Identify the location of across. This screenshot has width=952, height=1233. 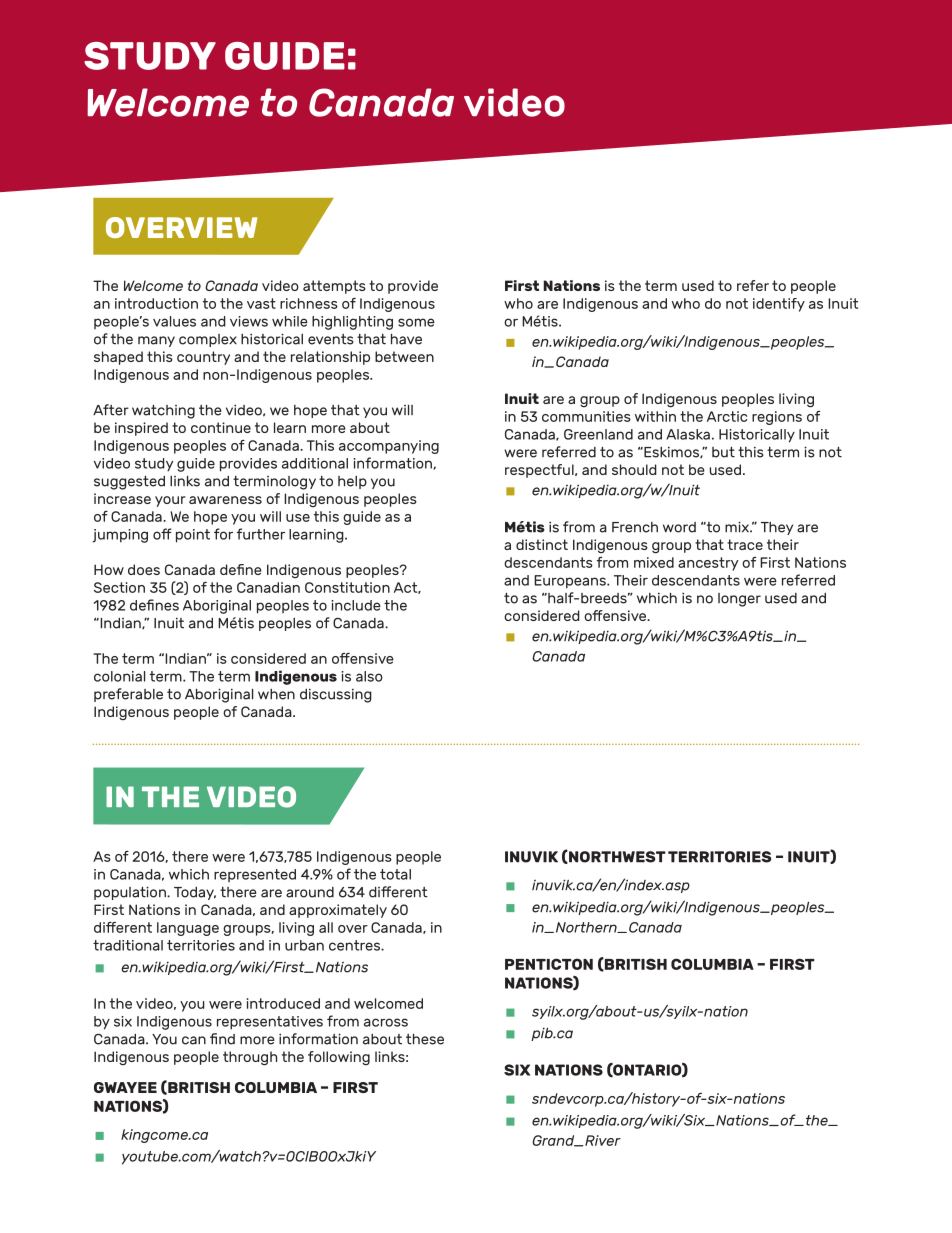
(386, 1022).
